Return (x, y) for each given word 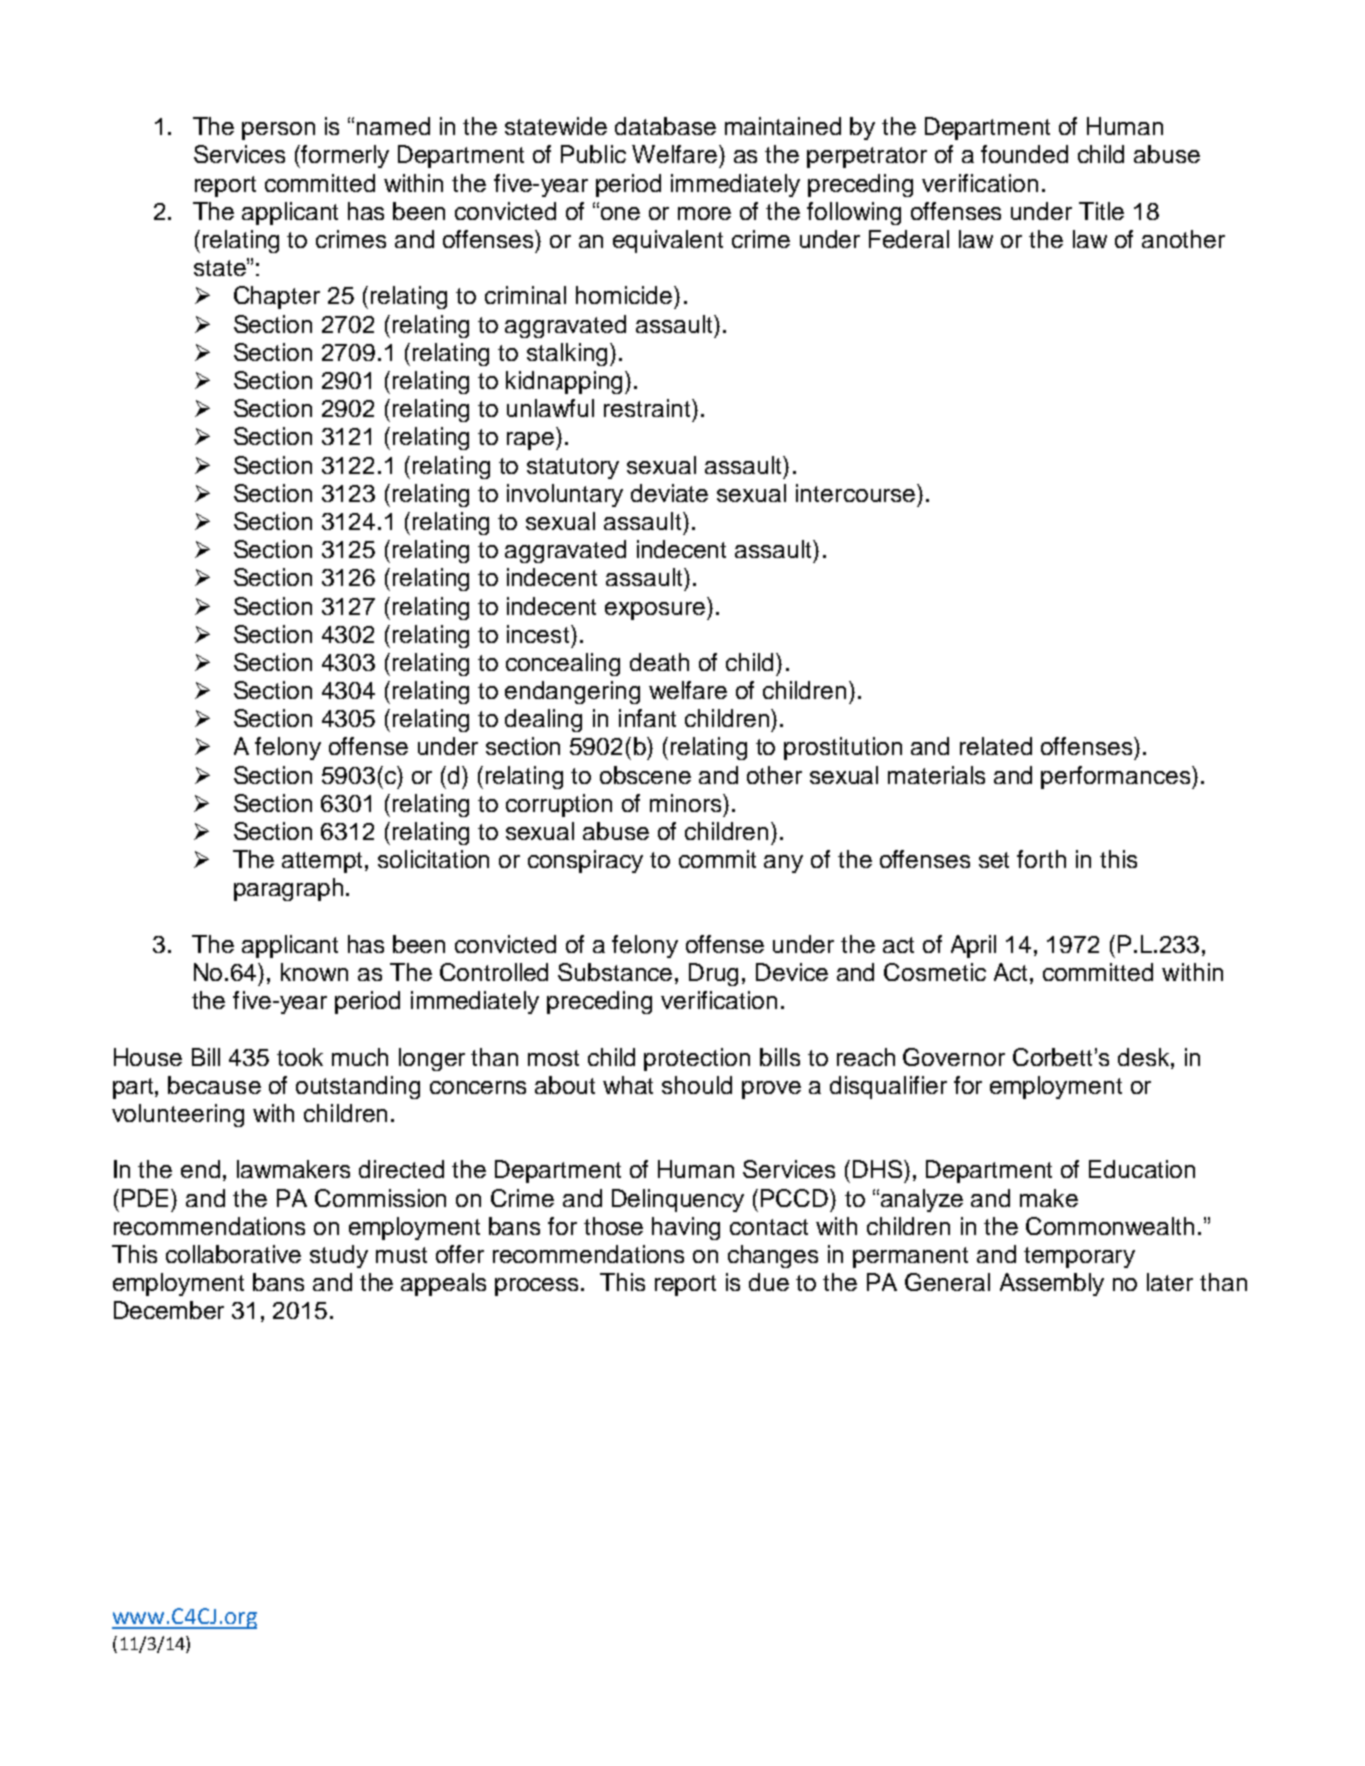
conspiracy (585, 861)
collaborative (233, 1254)
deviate (669, 493)
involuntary (565, 495)
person (278, 131)
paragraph (288, 889)
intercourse (857, 493)
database (665, 126)
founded (1024, 154)
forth (1041, 859)
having (686, 1228)
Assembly (1052, 1284)
